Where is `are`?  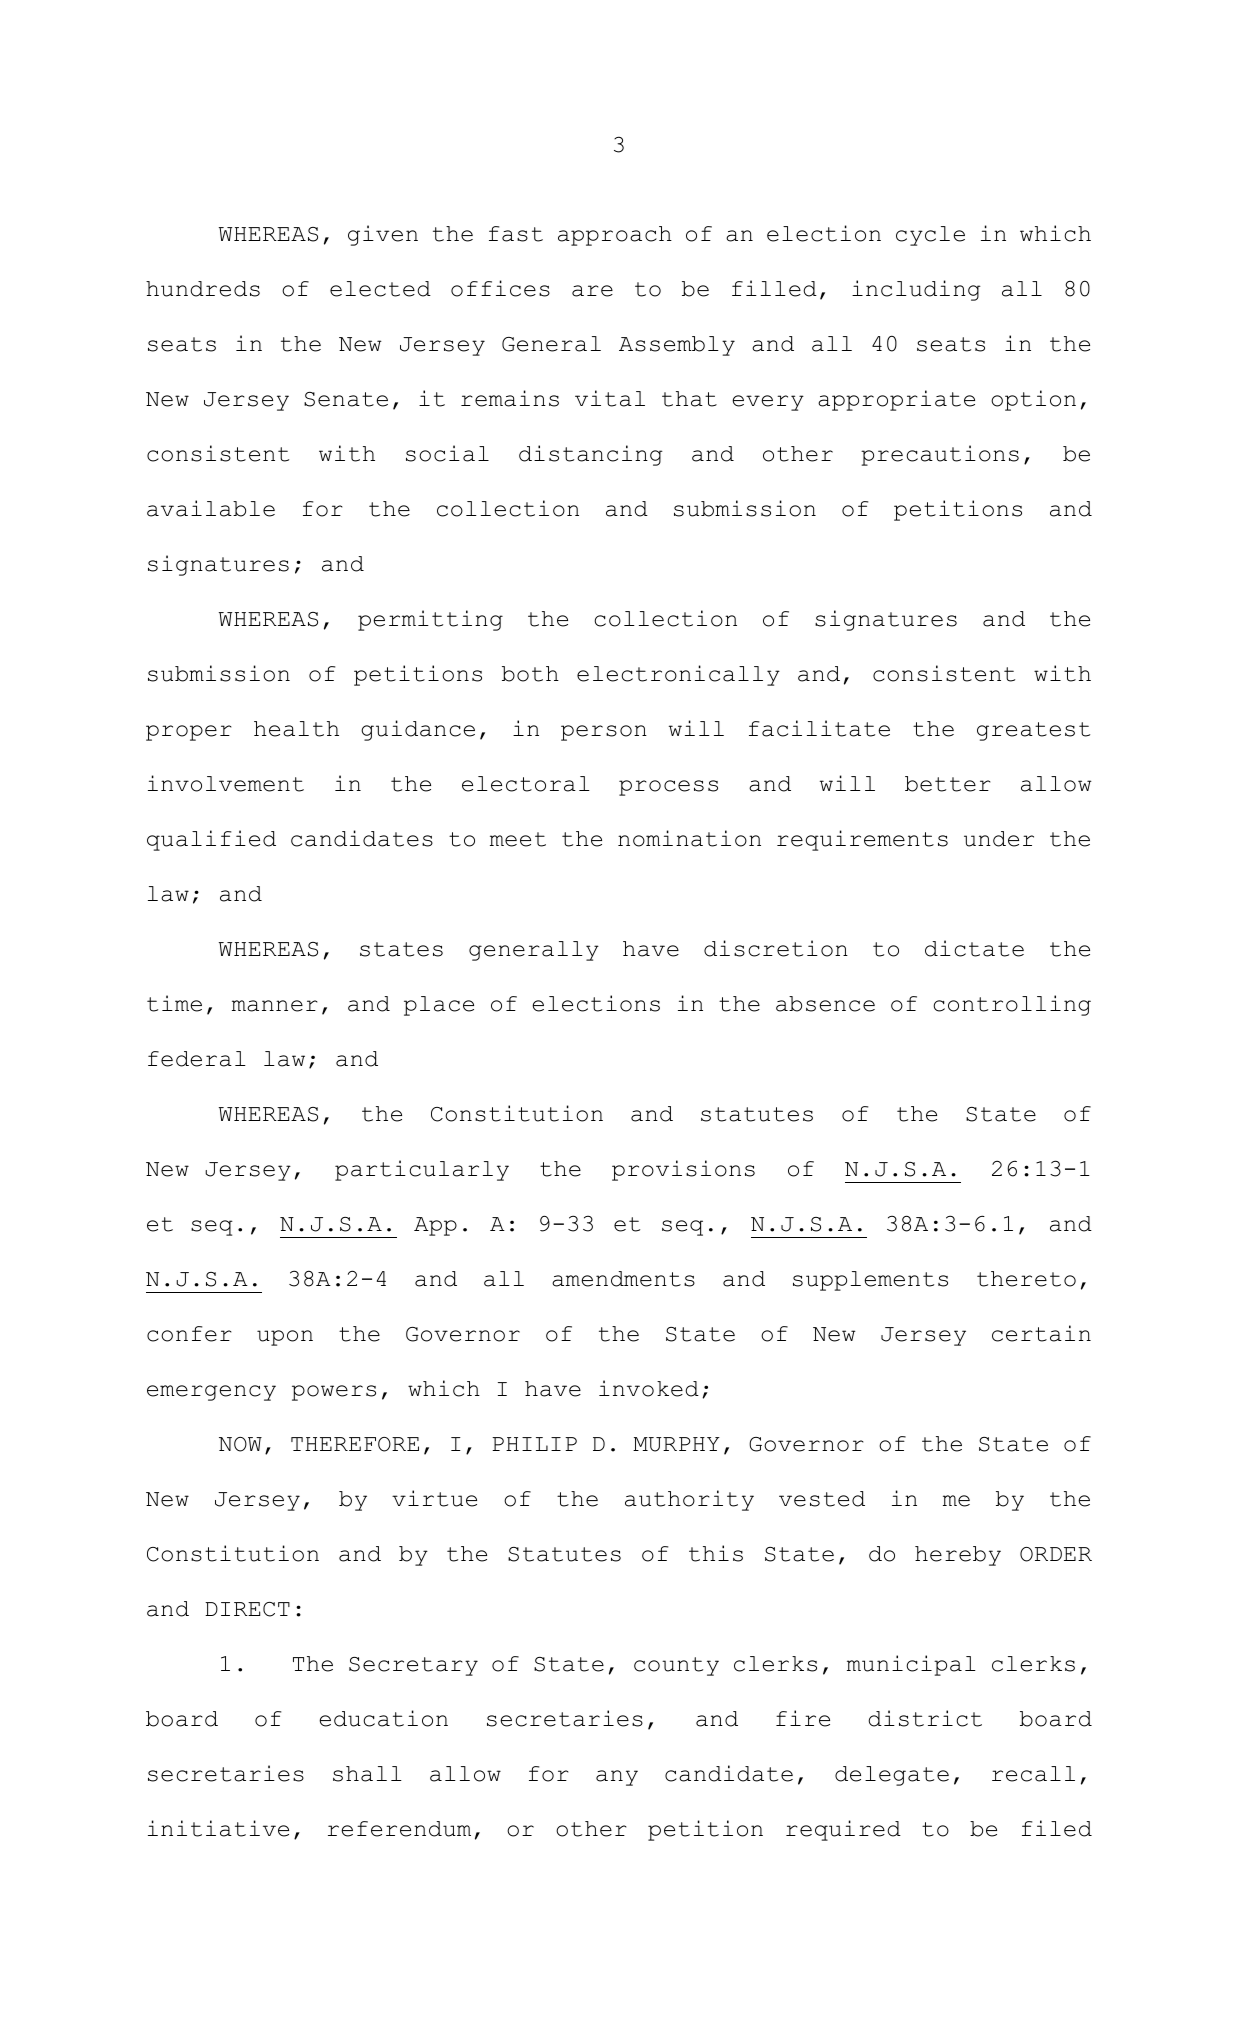 are is located at coordinates (592, 291).
